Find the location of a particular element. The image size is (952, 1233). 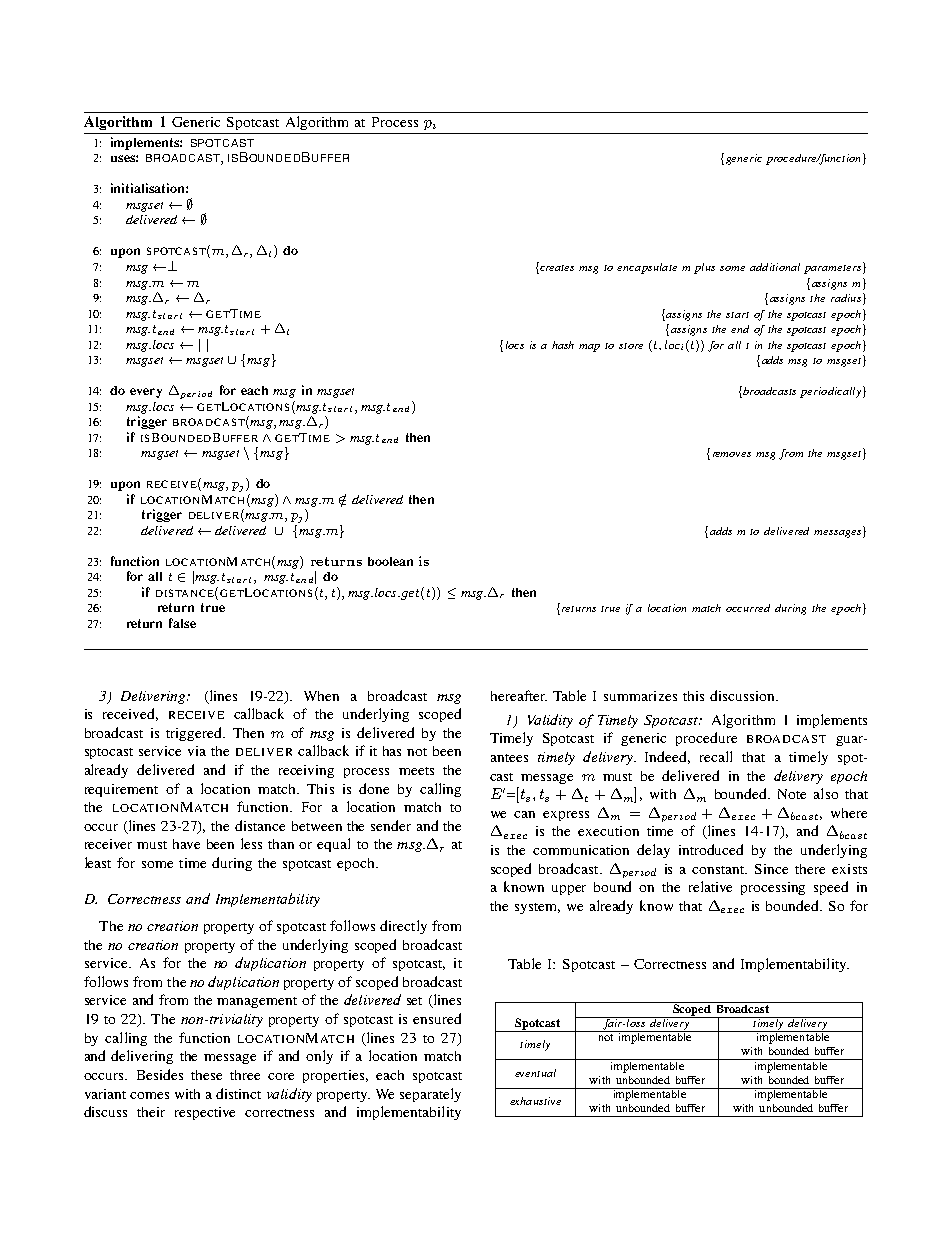

have is located at coordinates (186, 844).
